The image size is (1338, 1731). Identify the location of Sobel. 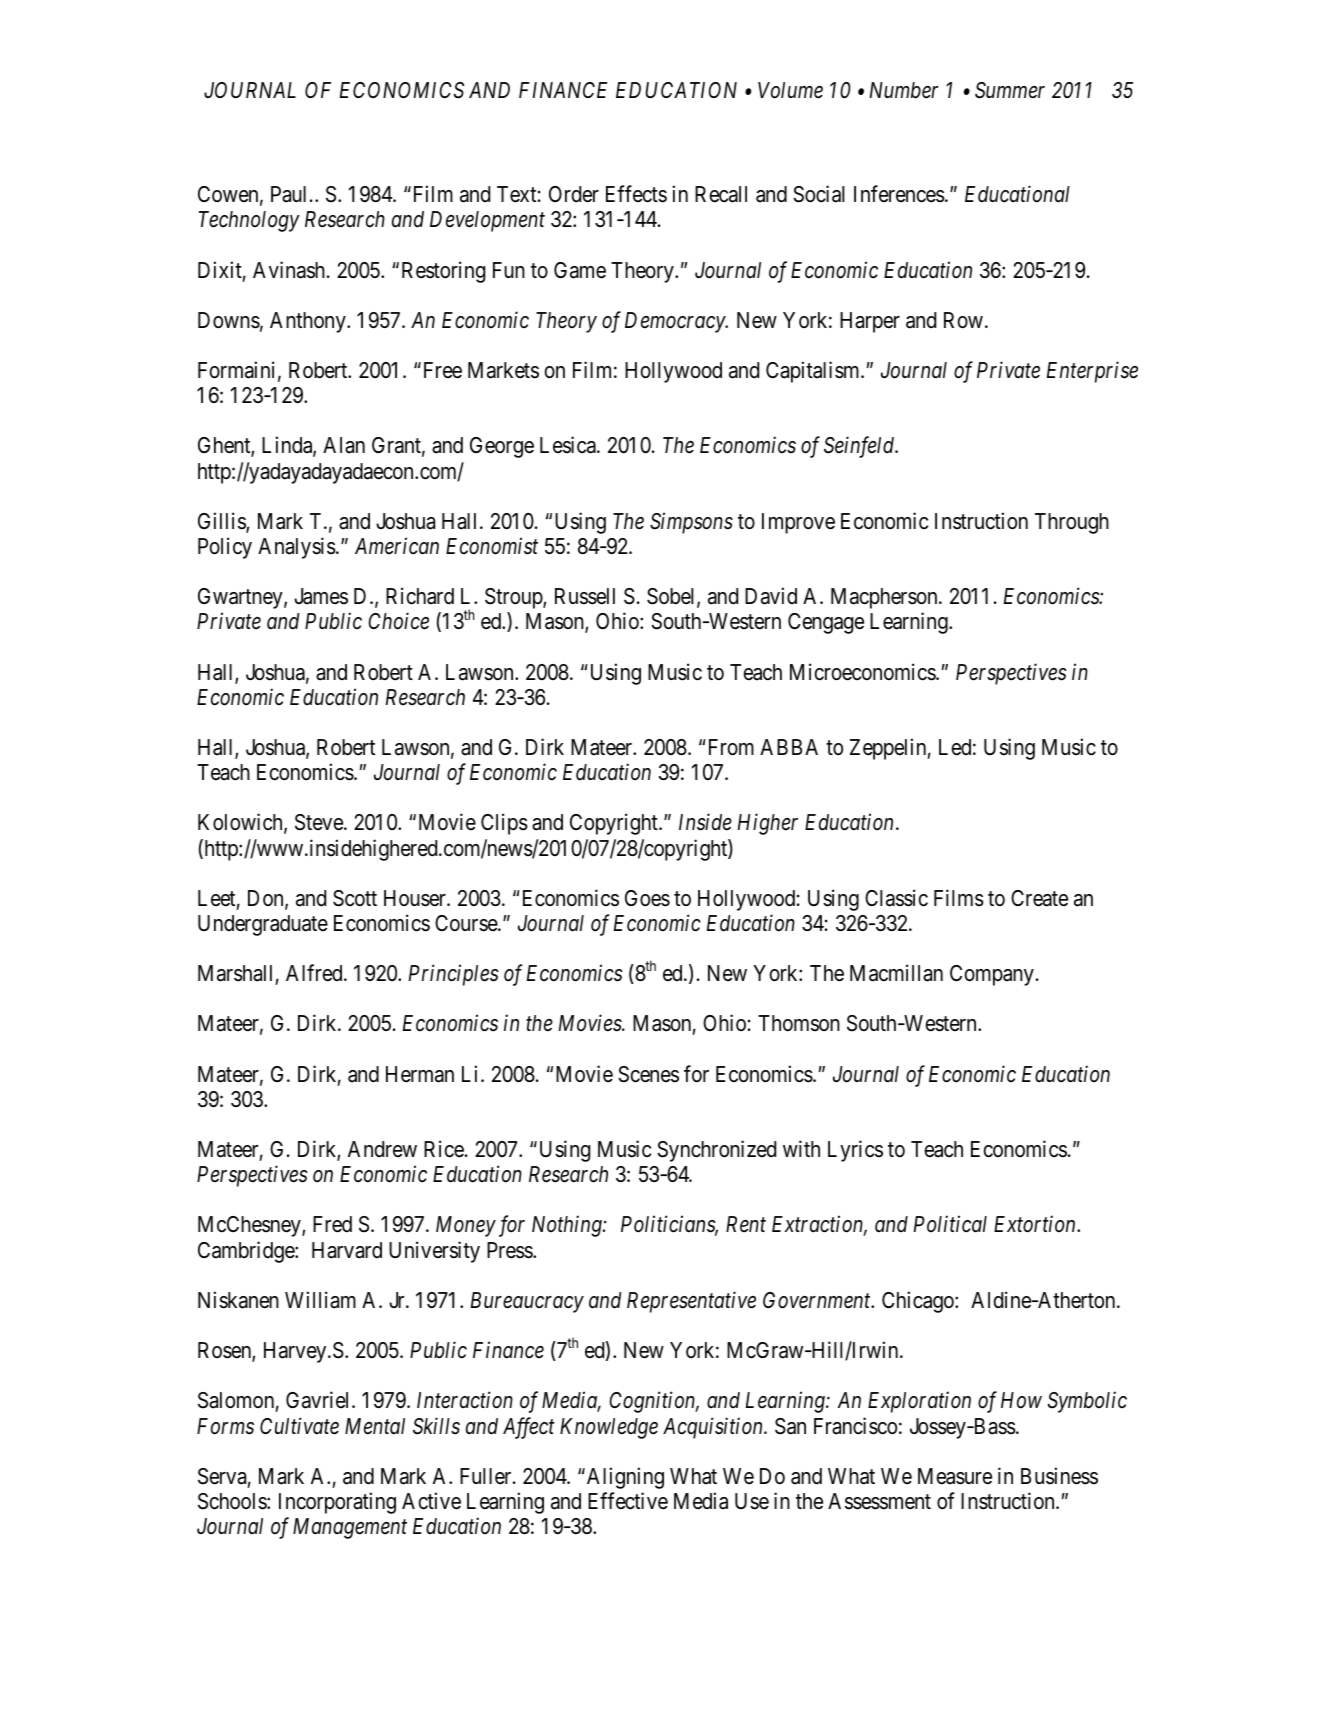
(672, 597).
